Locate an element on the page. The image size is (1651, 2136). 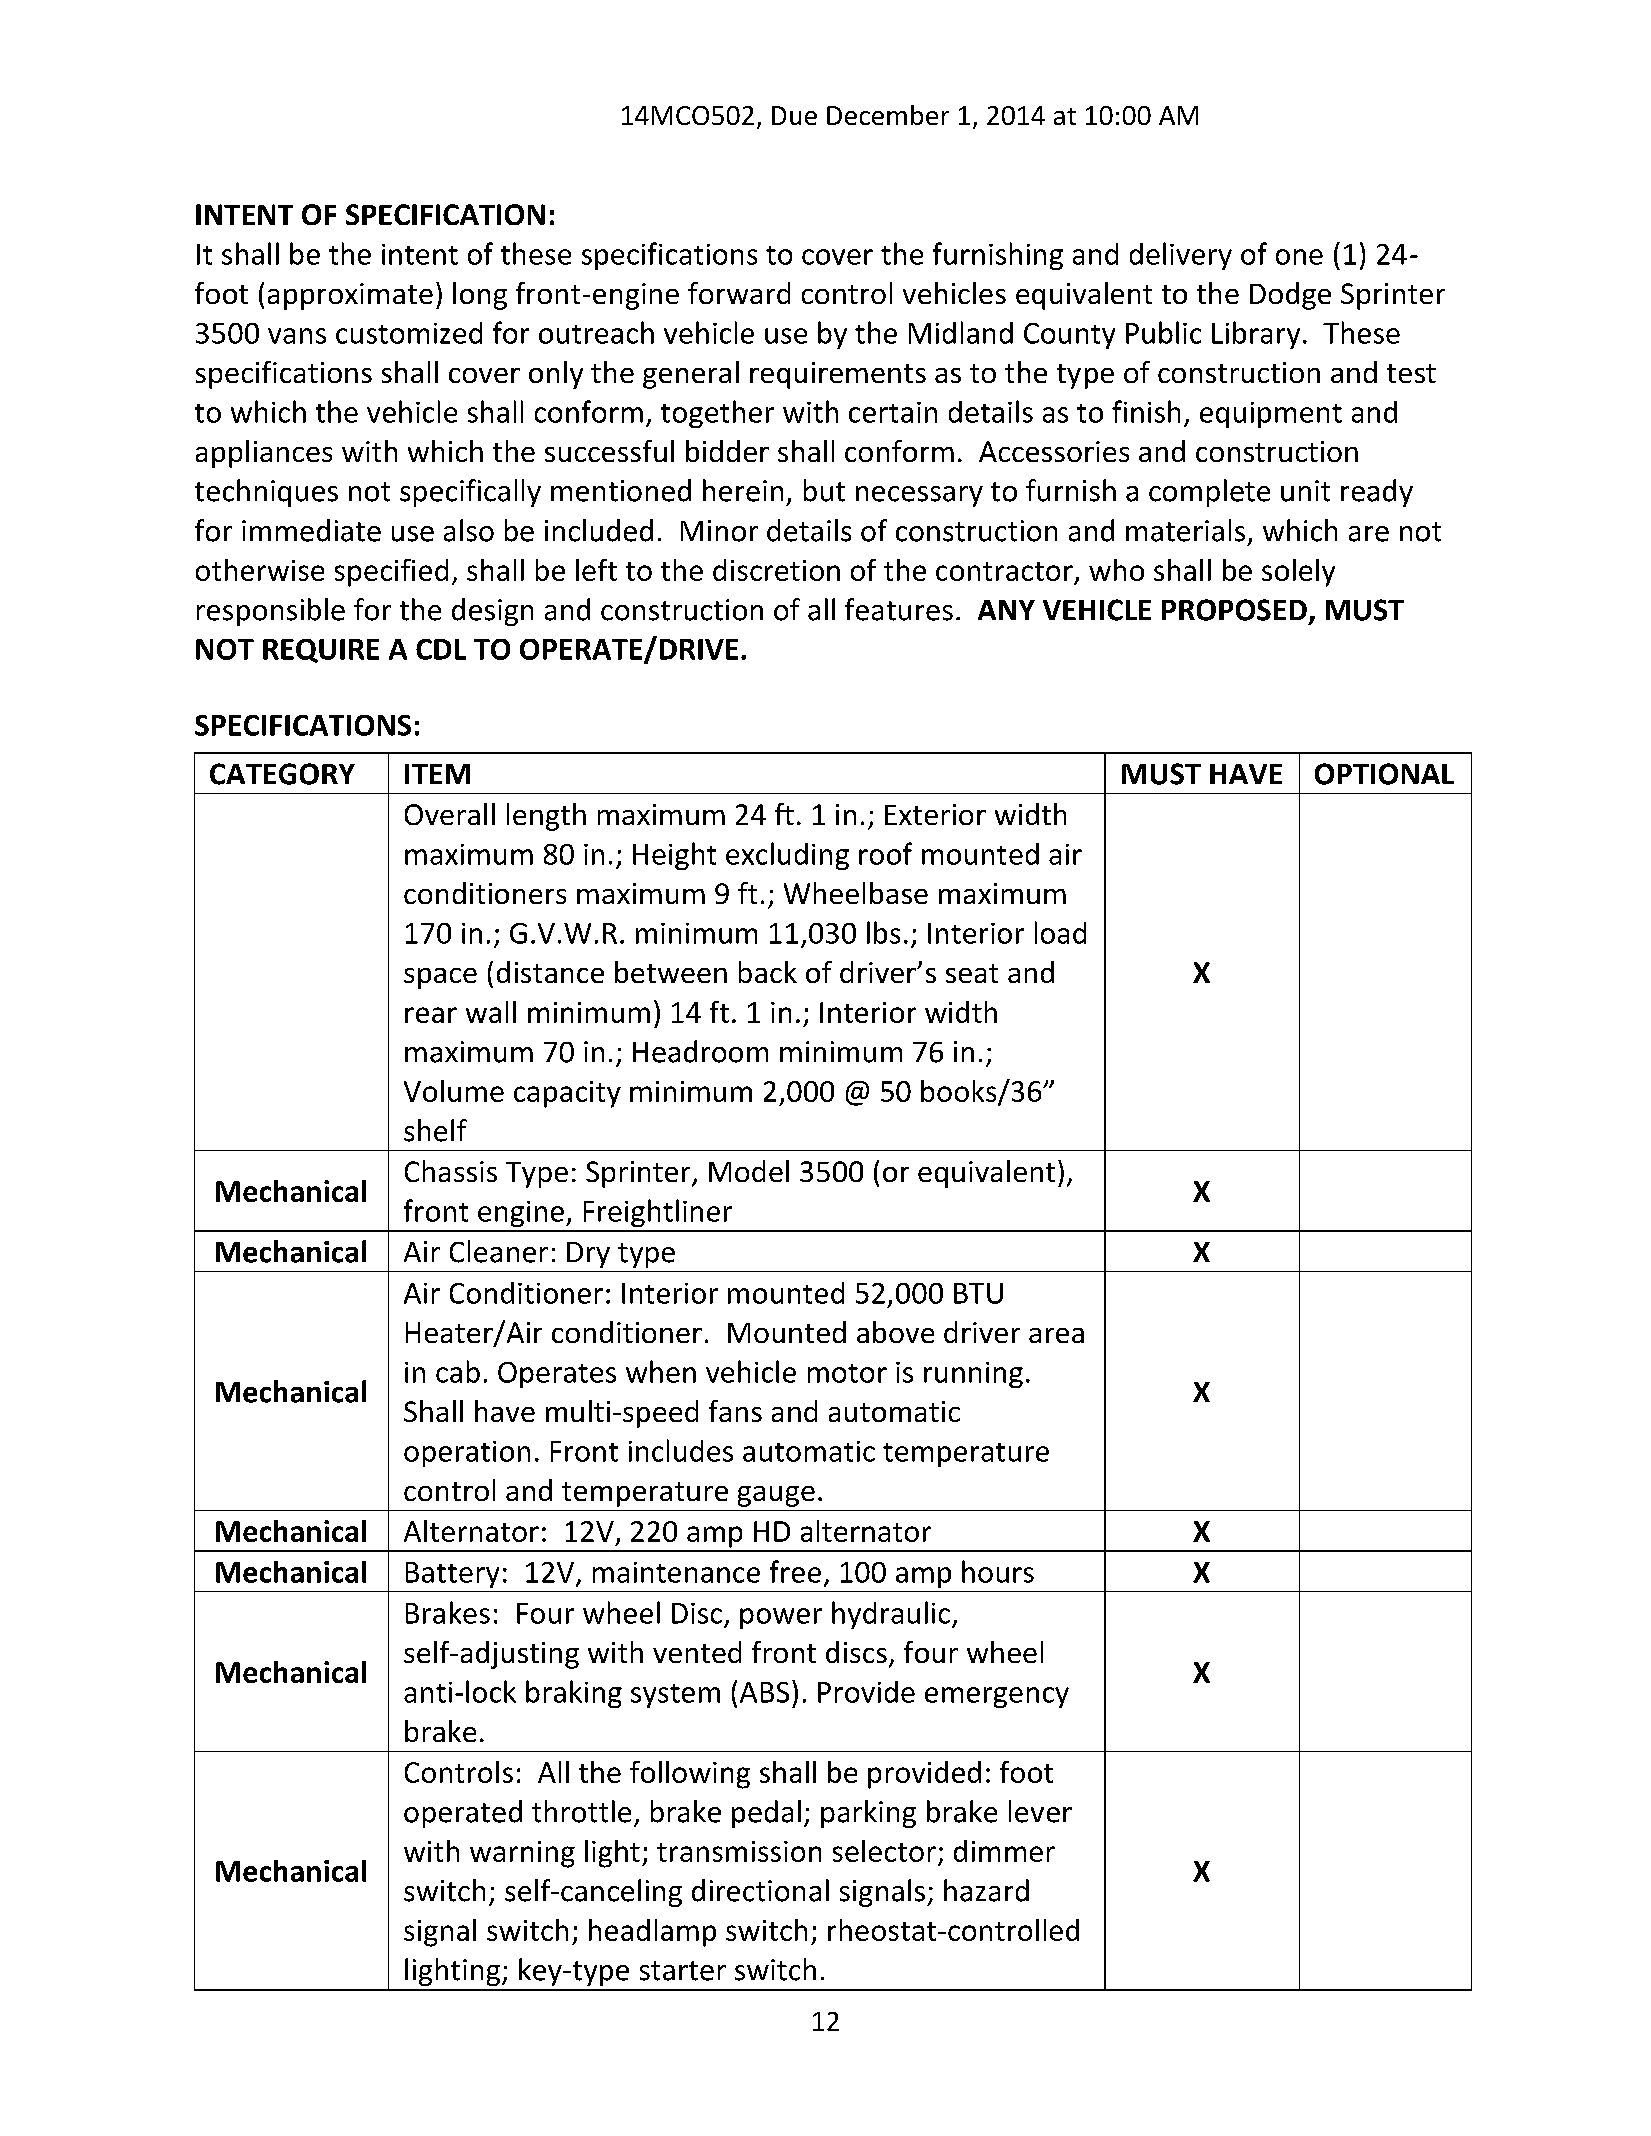
excluding is located at coordinates (787, 856).
